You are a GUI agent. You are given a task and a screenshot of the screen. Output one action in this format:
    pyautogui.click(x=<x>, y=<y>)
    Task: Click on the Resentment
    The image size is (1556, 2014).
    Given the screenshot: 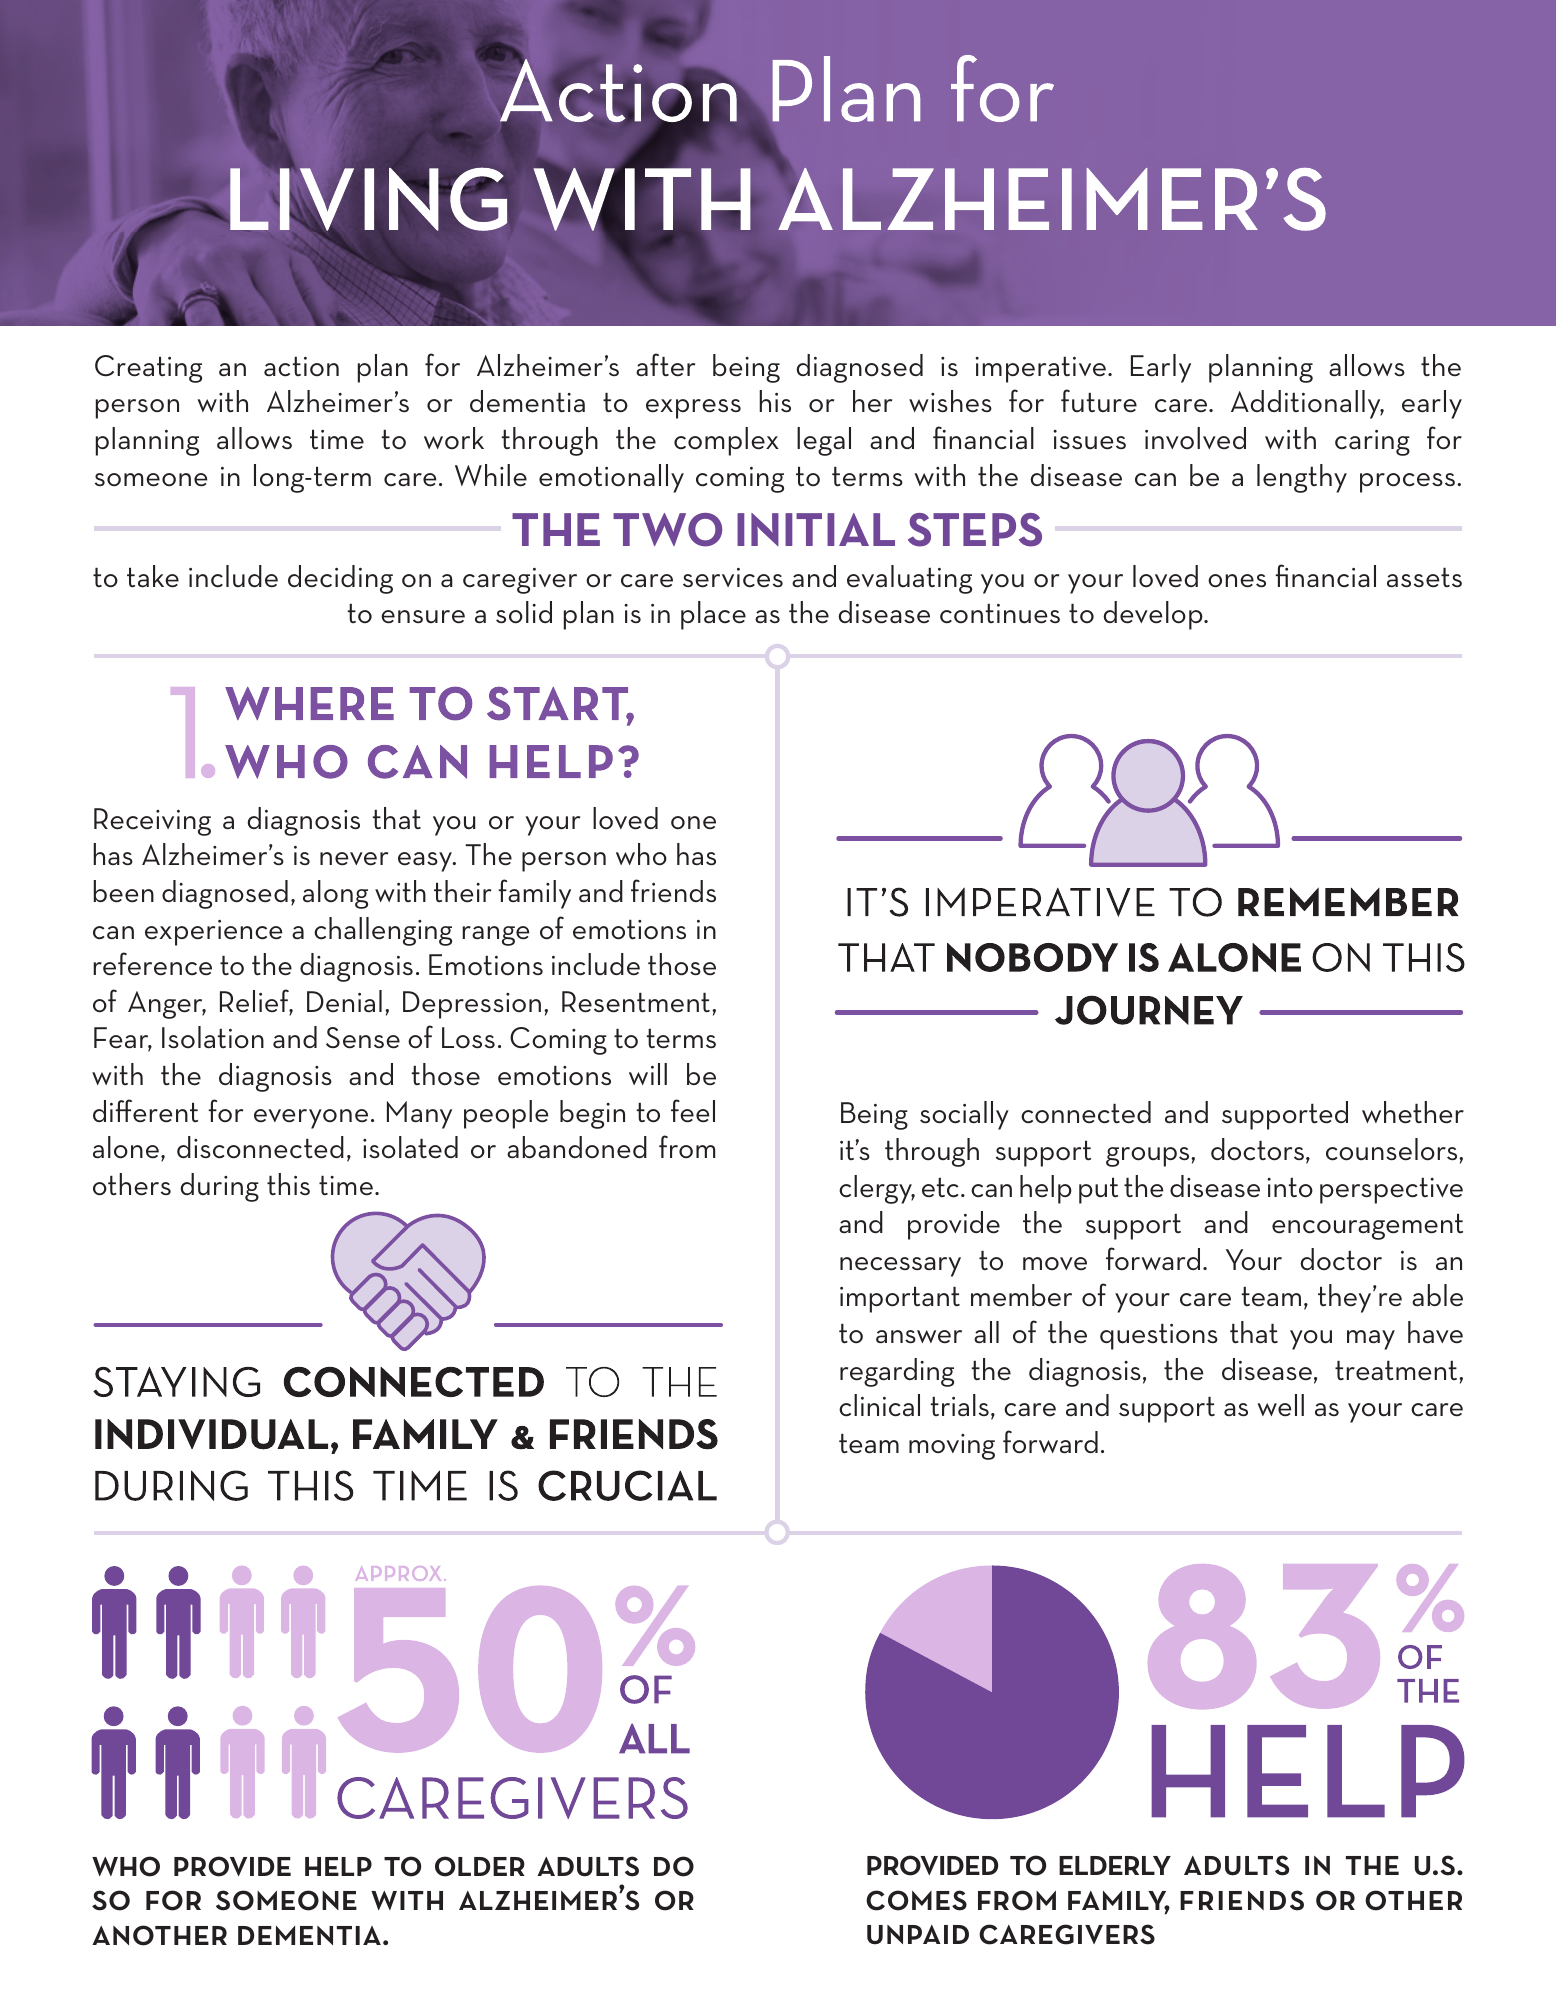 What is the action you would take?
    pyautogui.click(x=637, y=1002)
